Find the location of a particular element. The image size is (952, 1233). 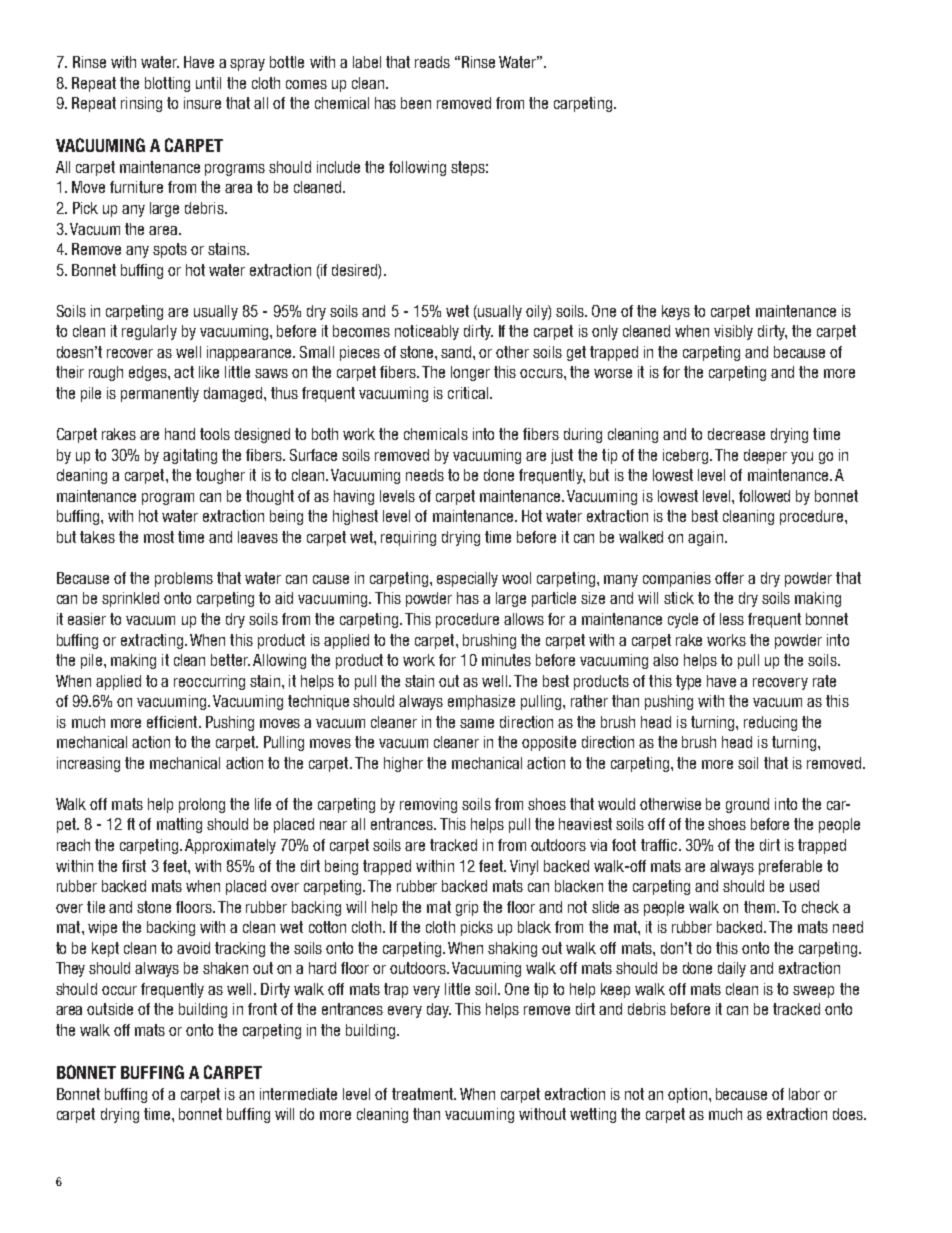

ground is located at coordinates (747, 805).
